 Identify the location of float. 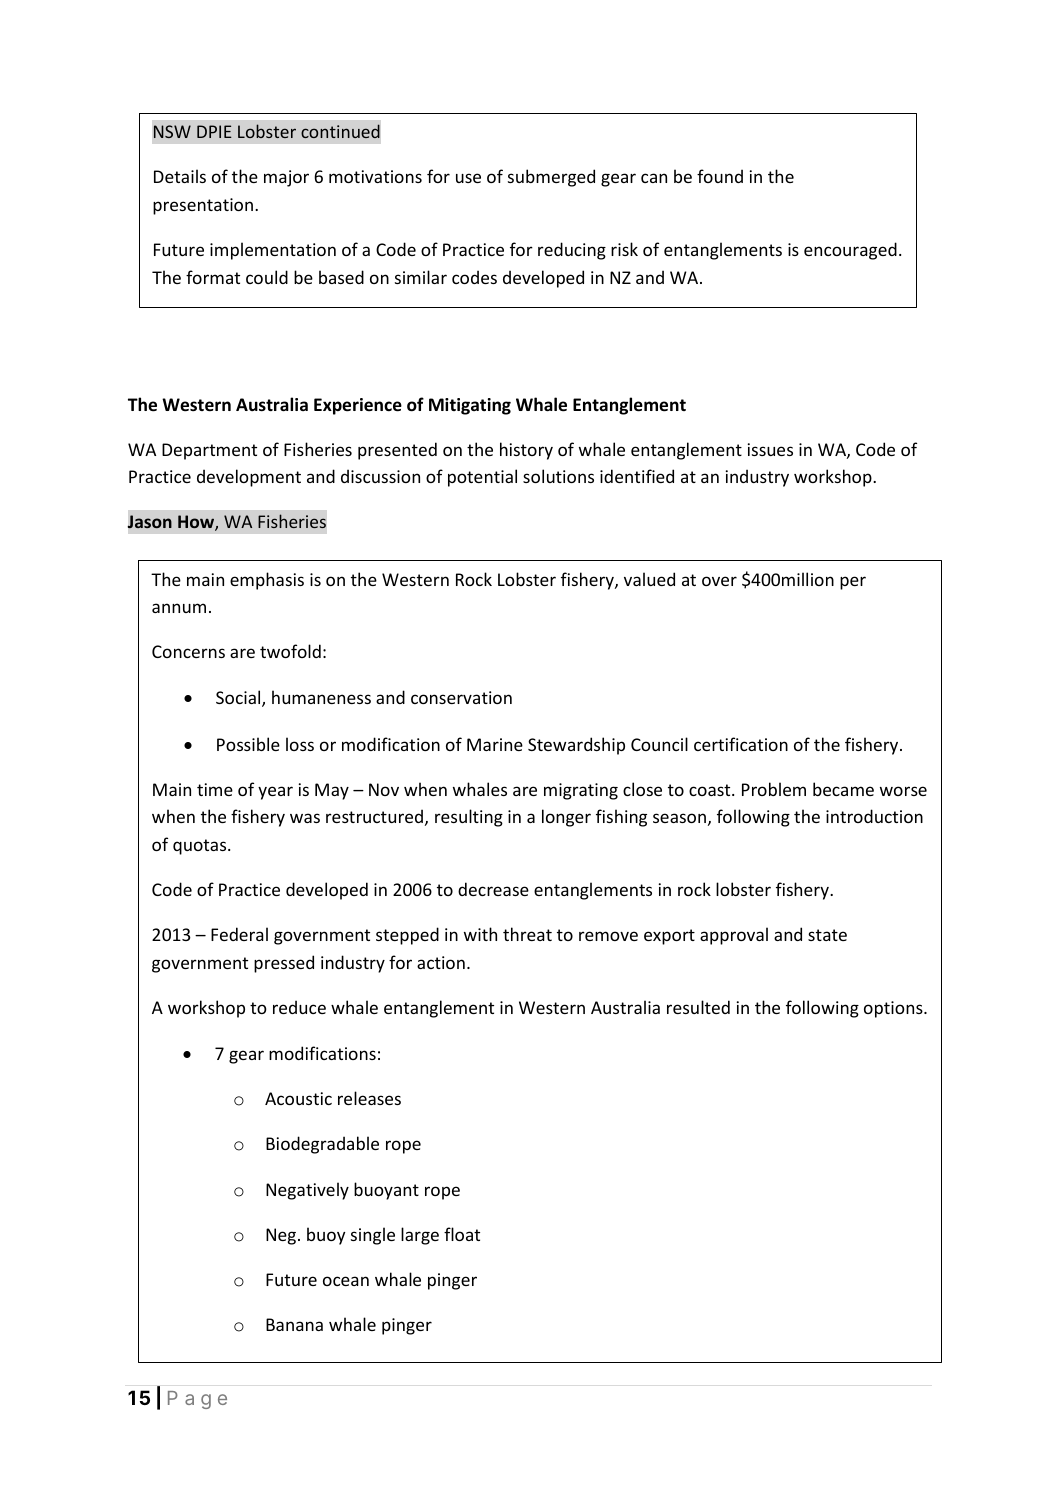
(462, 1234).
